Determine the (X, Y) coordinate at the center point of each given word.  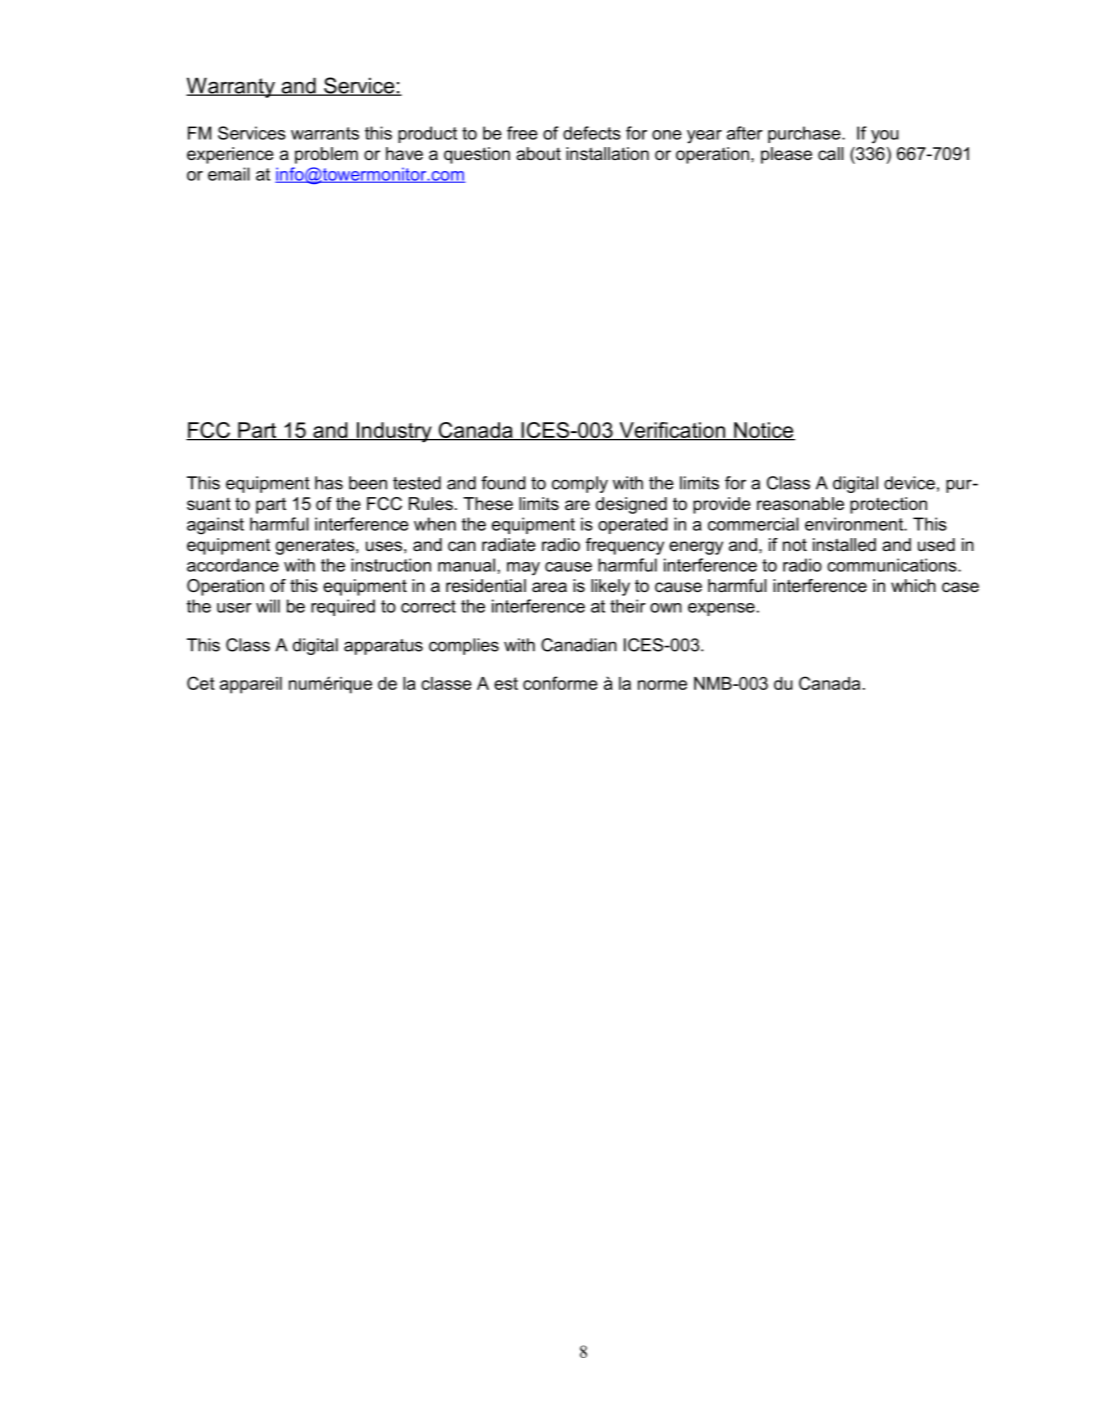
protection (888, 505)
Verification (672, 431)
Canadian (579, 645)
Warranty (231, 87)
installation (607, 154)
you (885, 137)
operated (633, 525)
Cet (201, 683)
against (215, 526)
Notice (763, 431)
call (831, 154)
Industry (394, 432)
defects (592, 133)
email (229, 174)
